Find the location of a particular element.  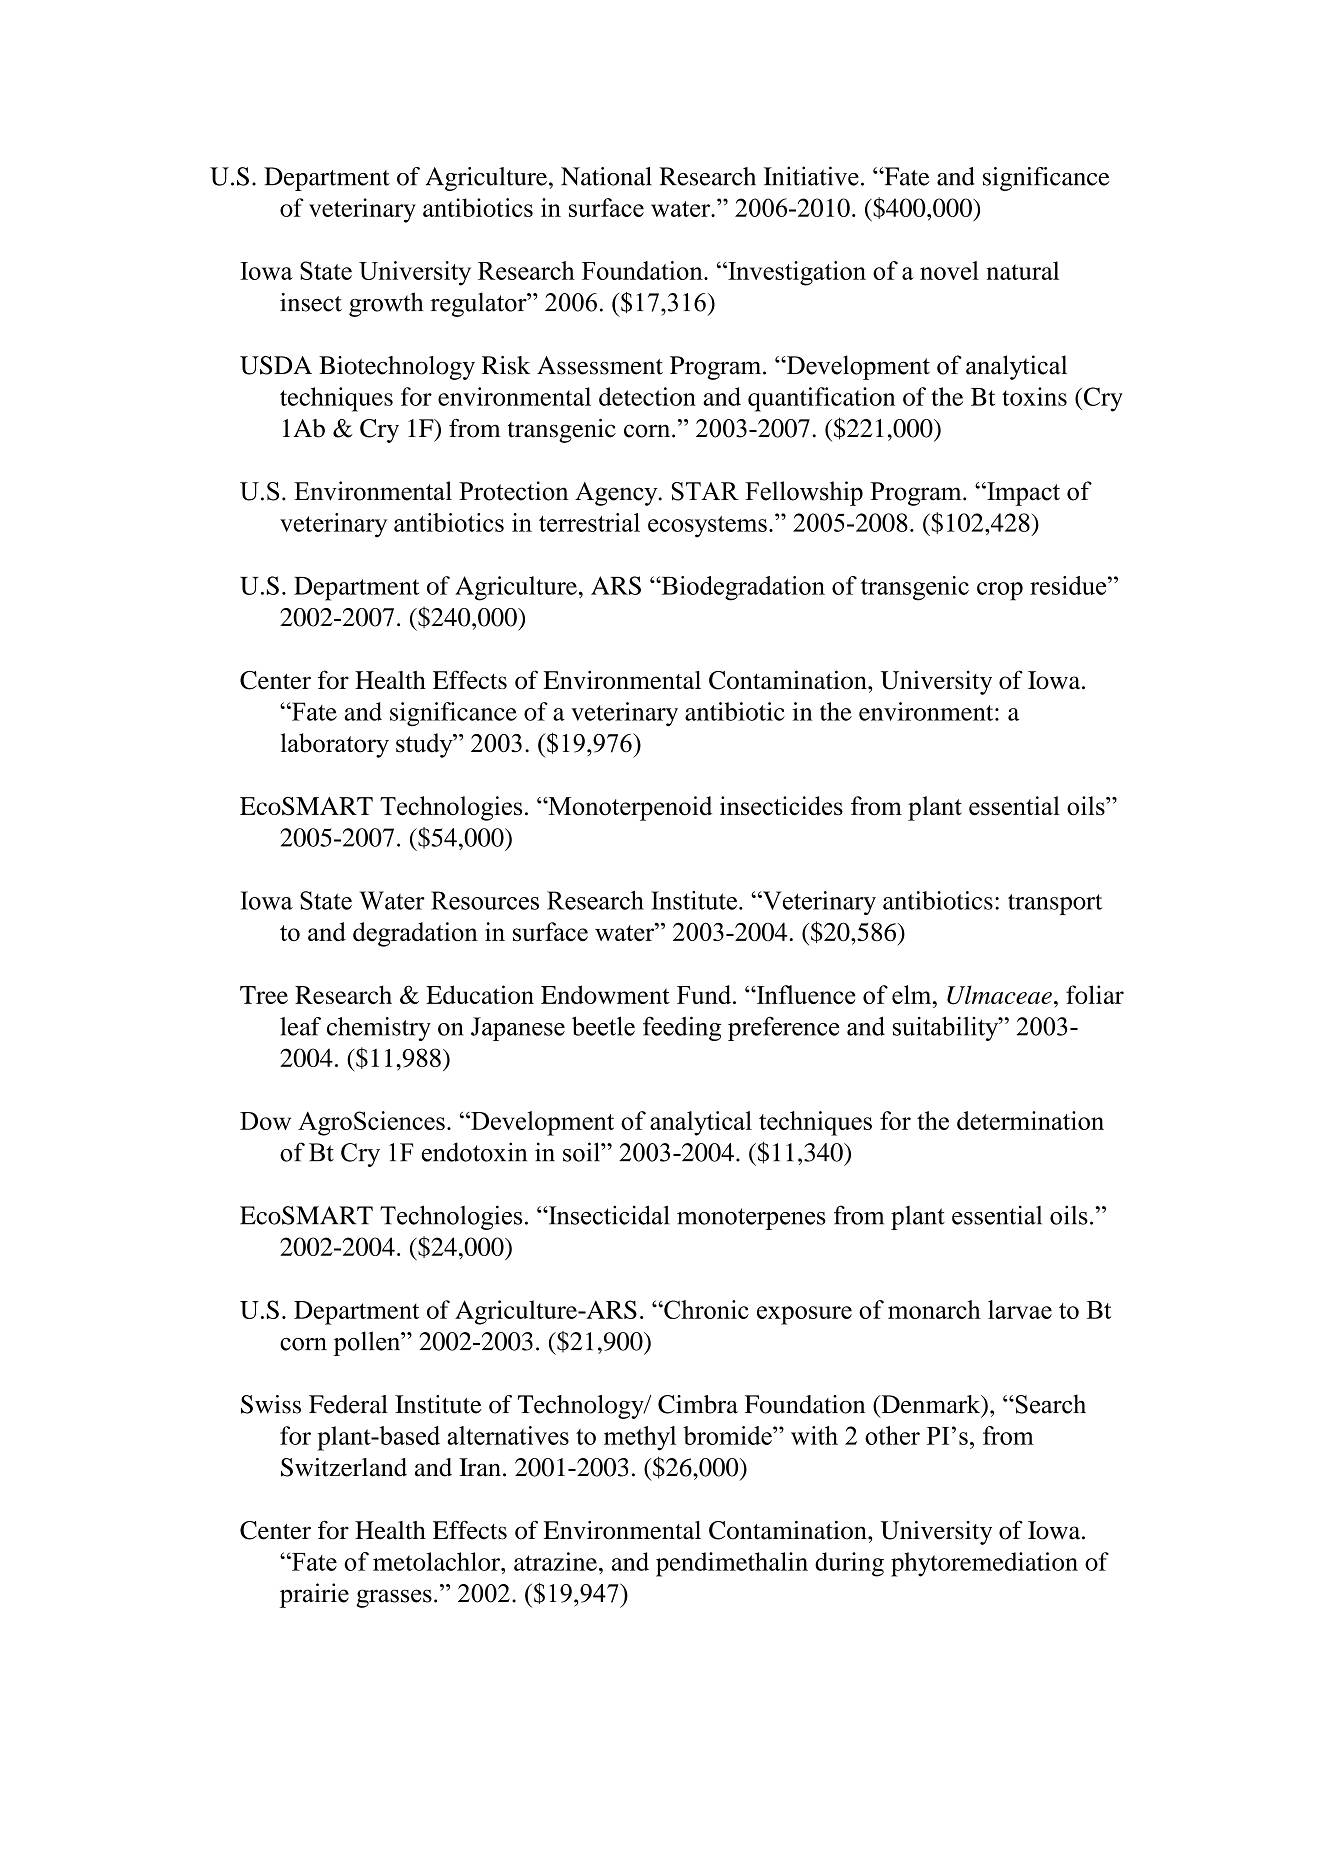

ecosystems is located at coordinates (707, 527).
